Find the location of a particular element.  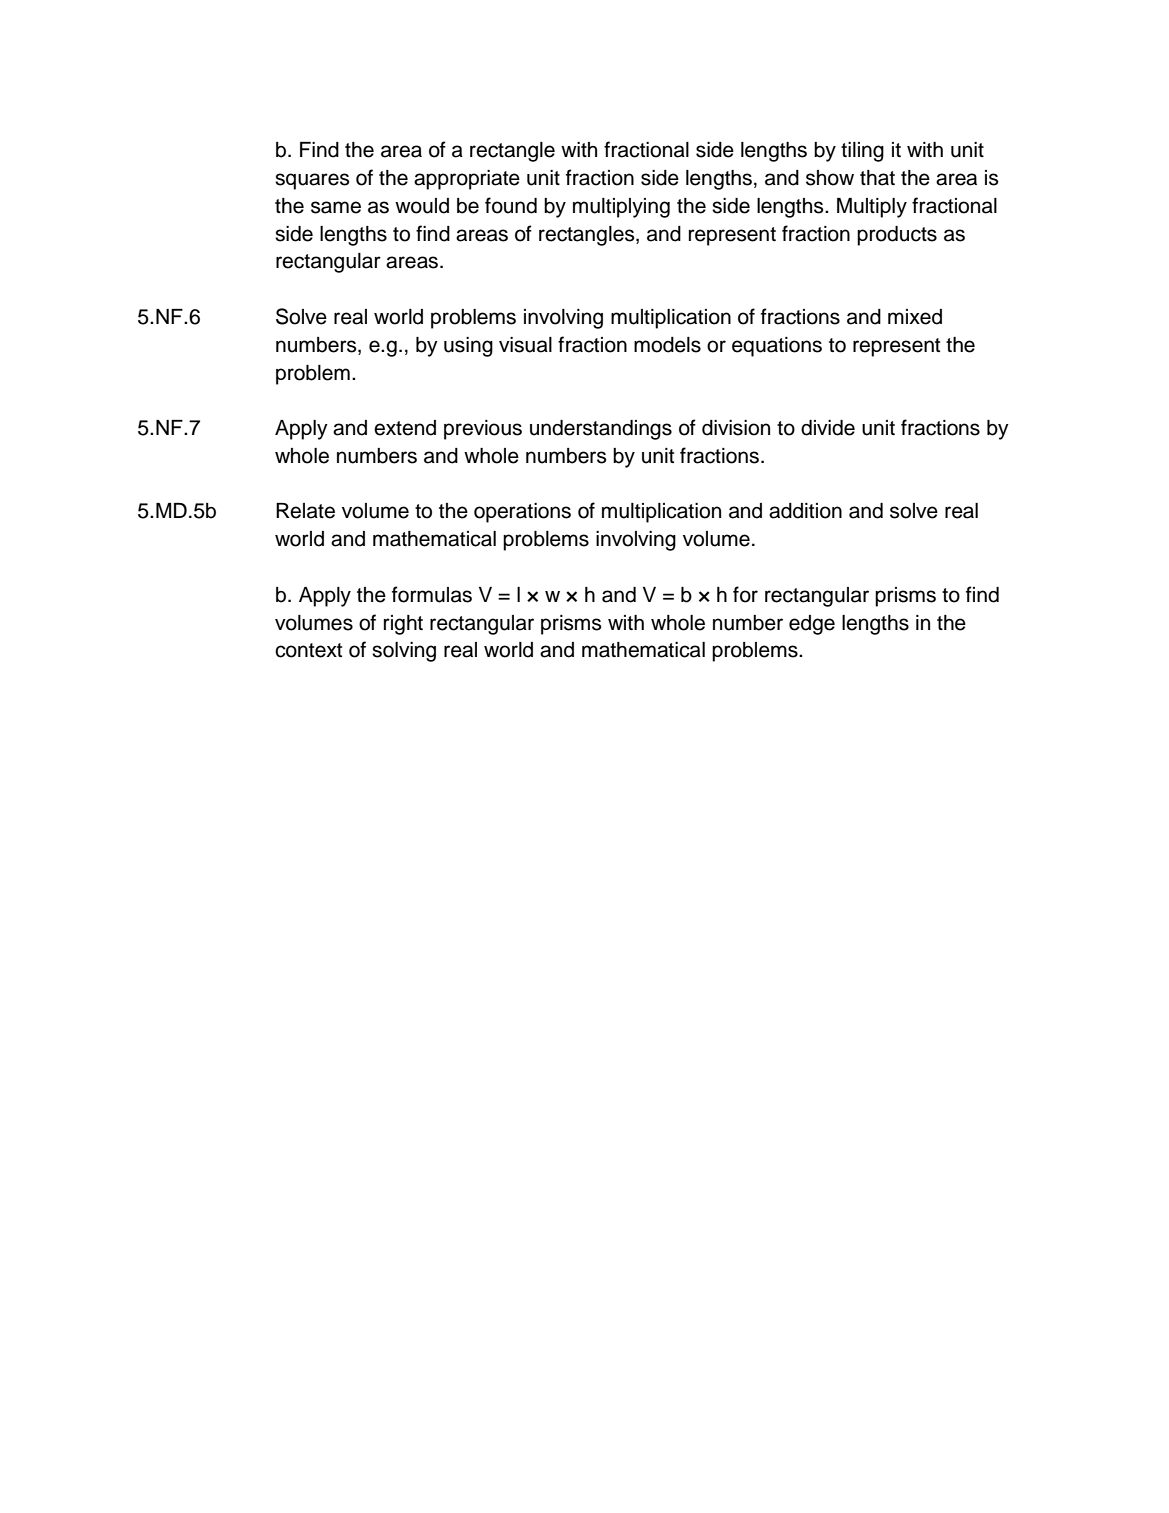

found is located at coordinates (511, 205).
